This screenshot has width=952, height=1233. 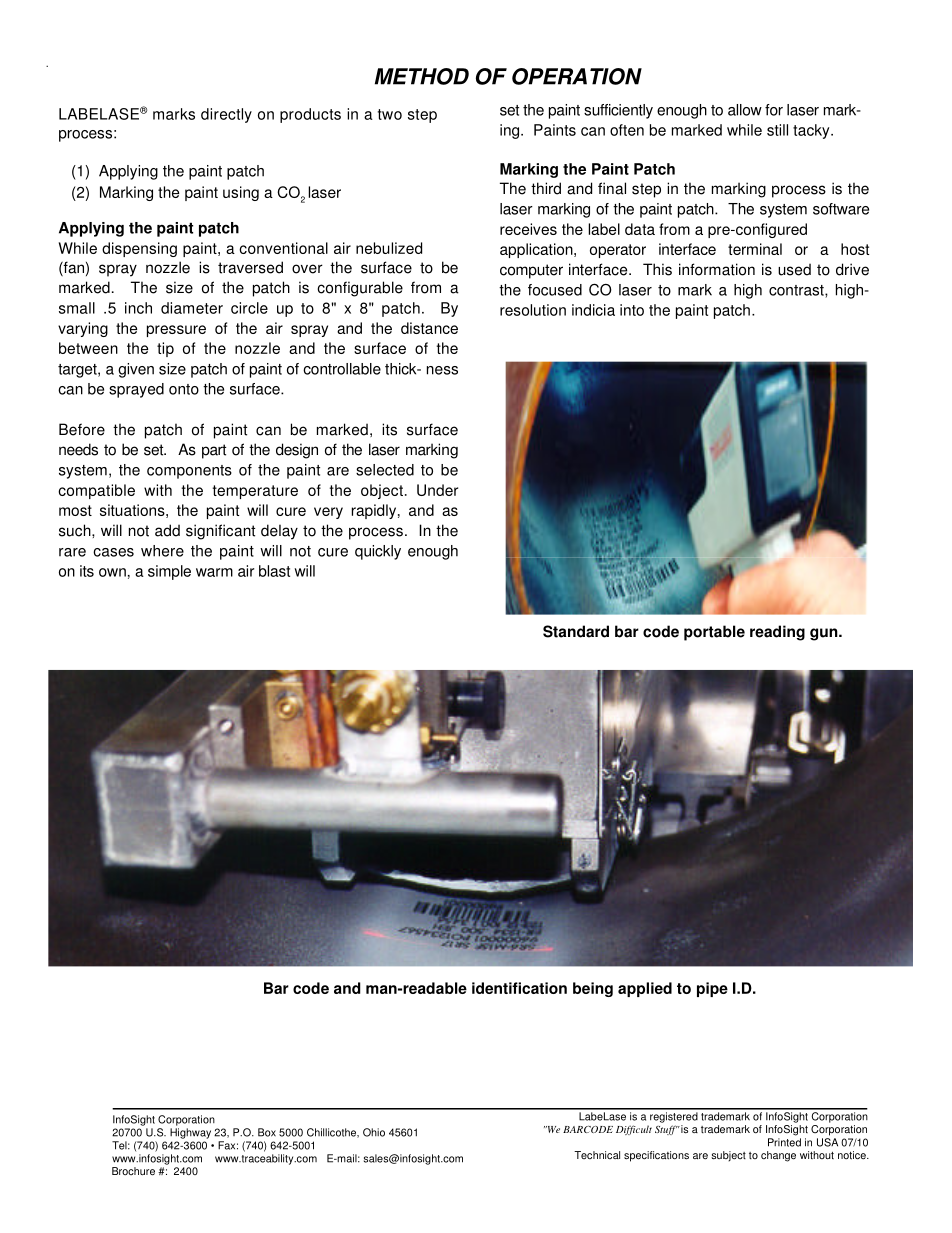 What do you see at coordinates (226, 115) in the screenshot?
I see `directly` at bounding box center [226, 115].
